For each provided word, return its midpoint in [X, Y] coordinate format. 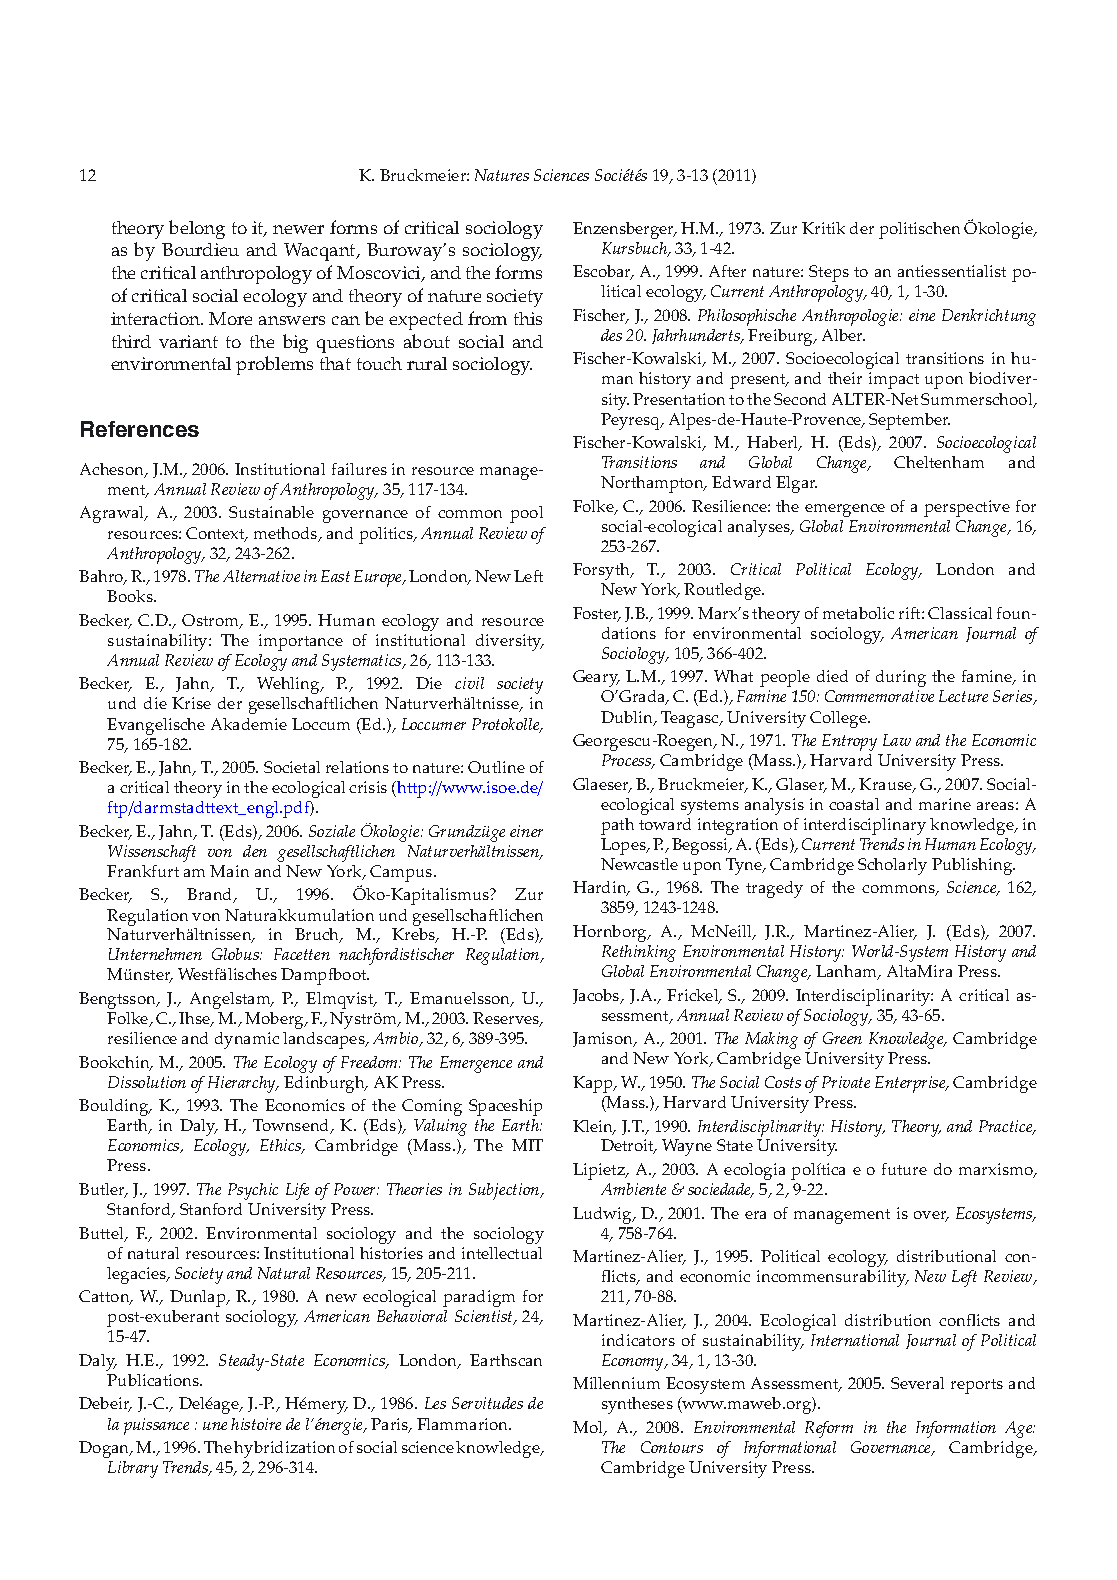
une [215, 1426]
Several [917, 1383]
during [901, 678]
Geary [596, 678]
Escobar [603, 272]
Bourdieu [200, 249]
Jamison [604, 1039]
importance [301, 642]
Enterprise [911, 1084]
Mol [589, 1428]
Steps [829, 273]
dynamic [247, 1040]
